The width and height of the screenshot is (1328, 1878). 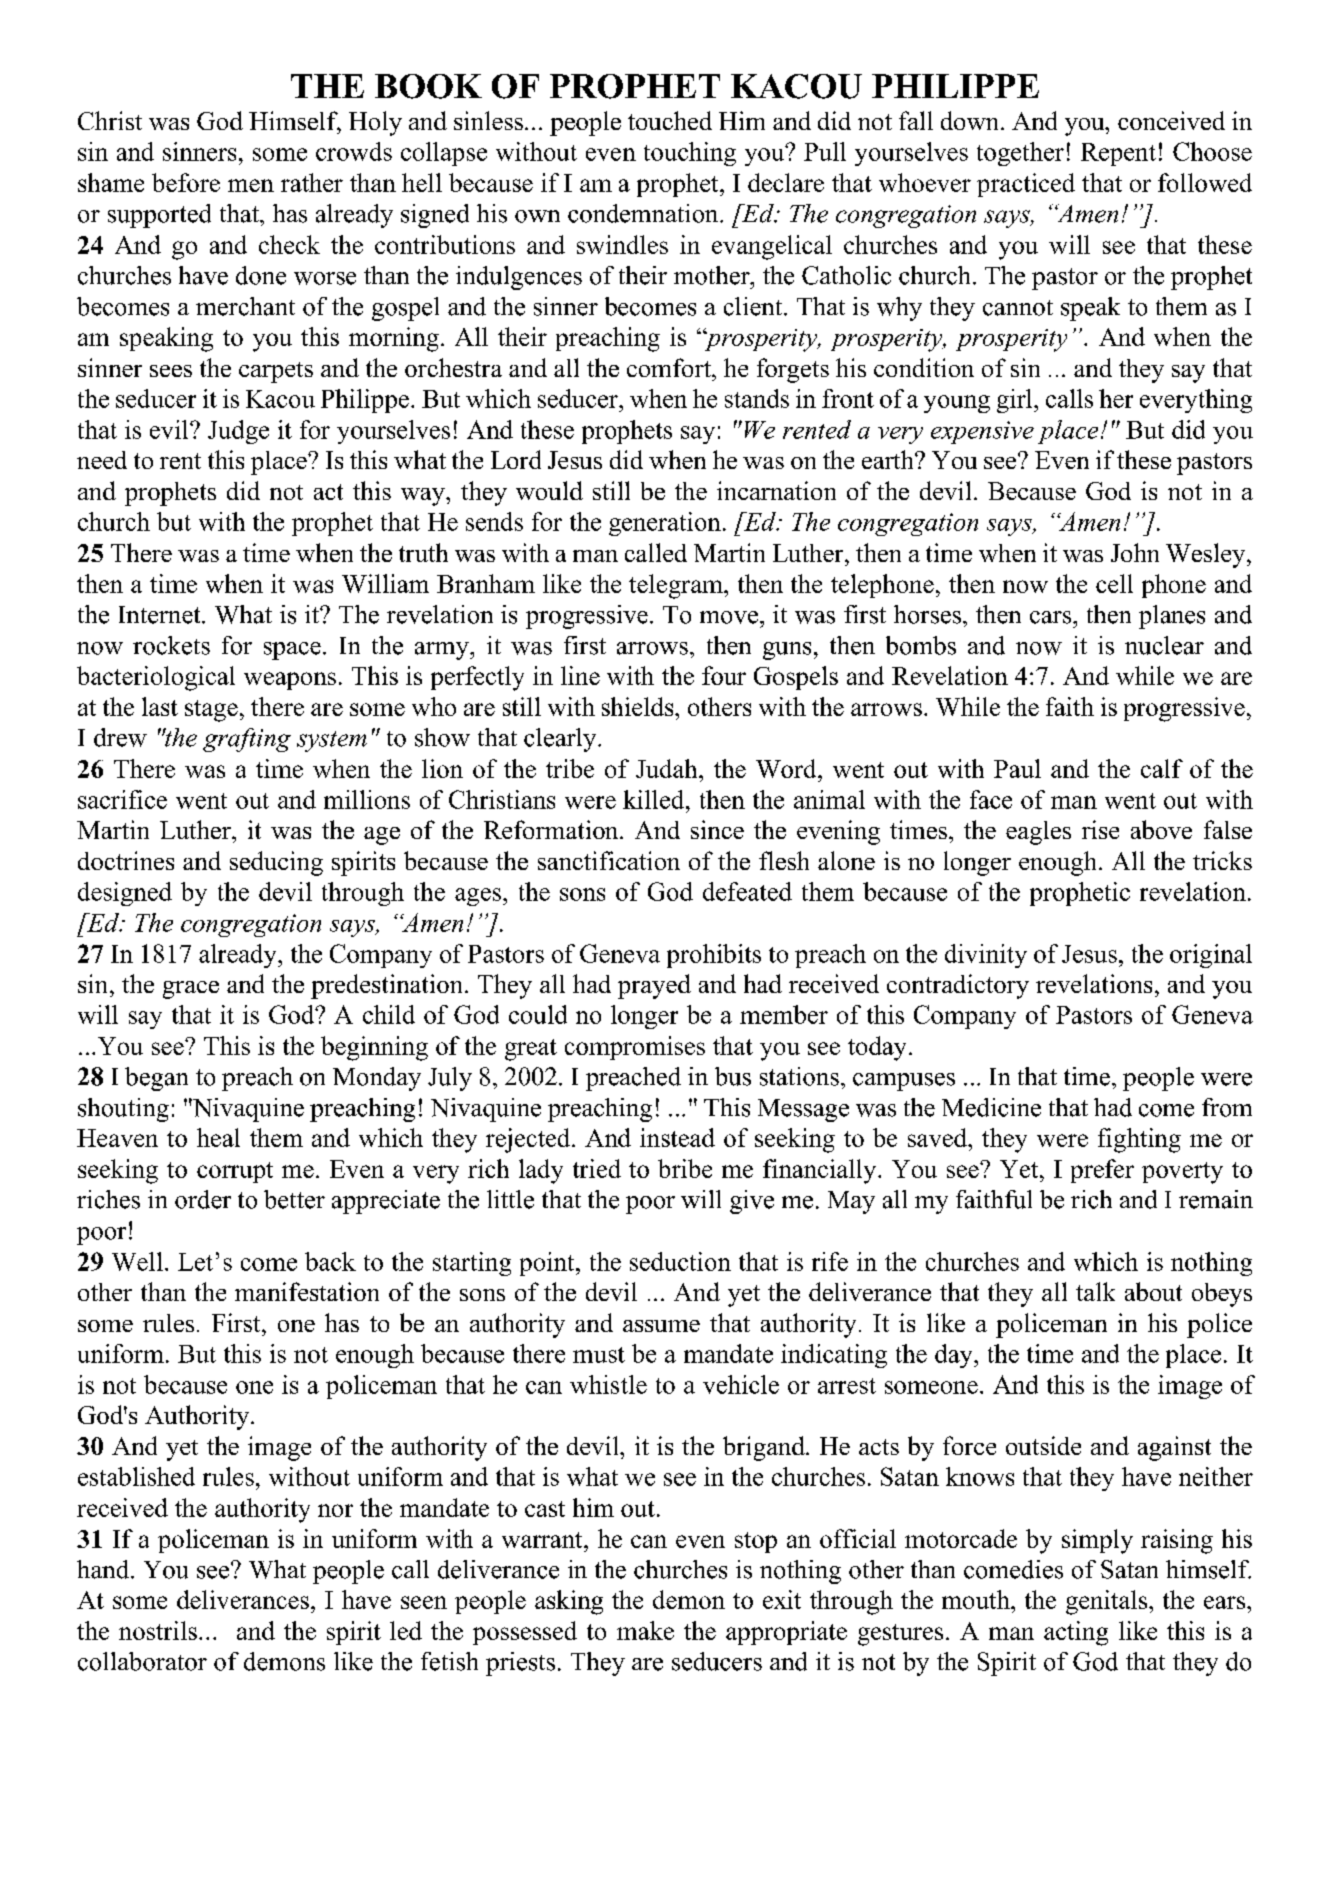 What do you see at coordinates (1100, 829) in the screenshot?
I see `rise` at bounding box center [1100, 829].
